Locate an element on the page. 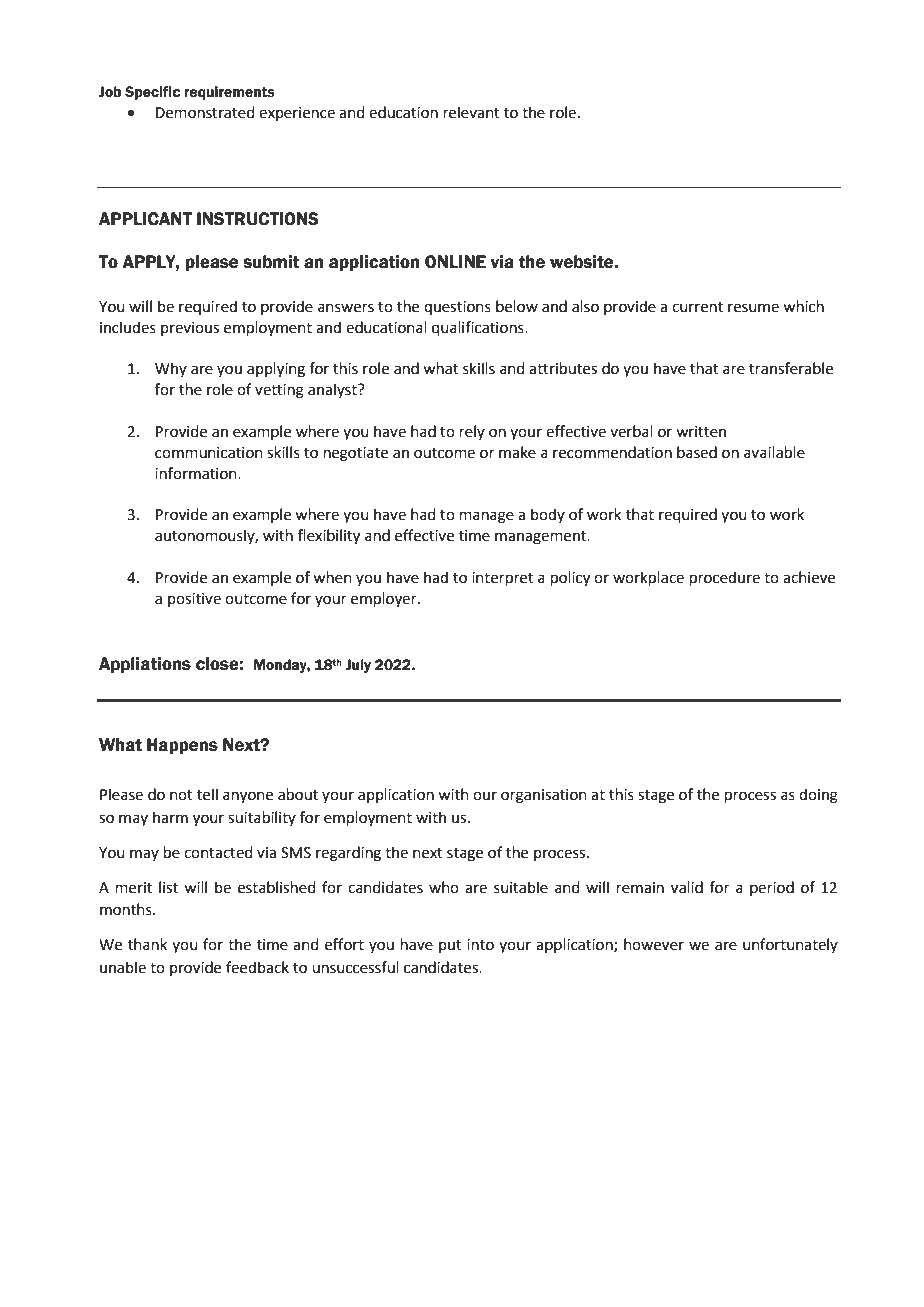 The height and width of the image is (1307, 924). organisation is located at coordinates (544, 796).
